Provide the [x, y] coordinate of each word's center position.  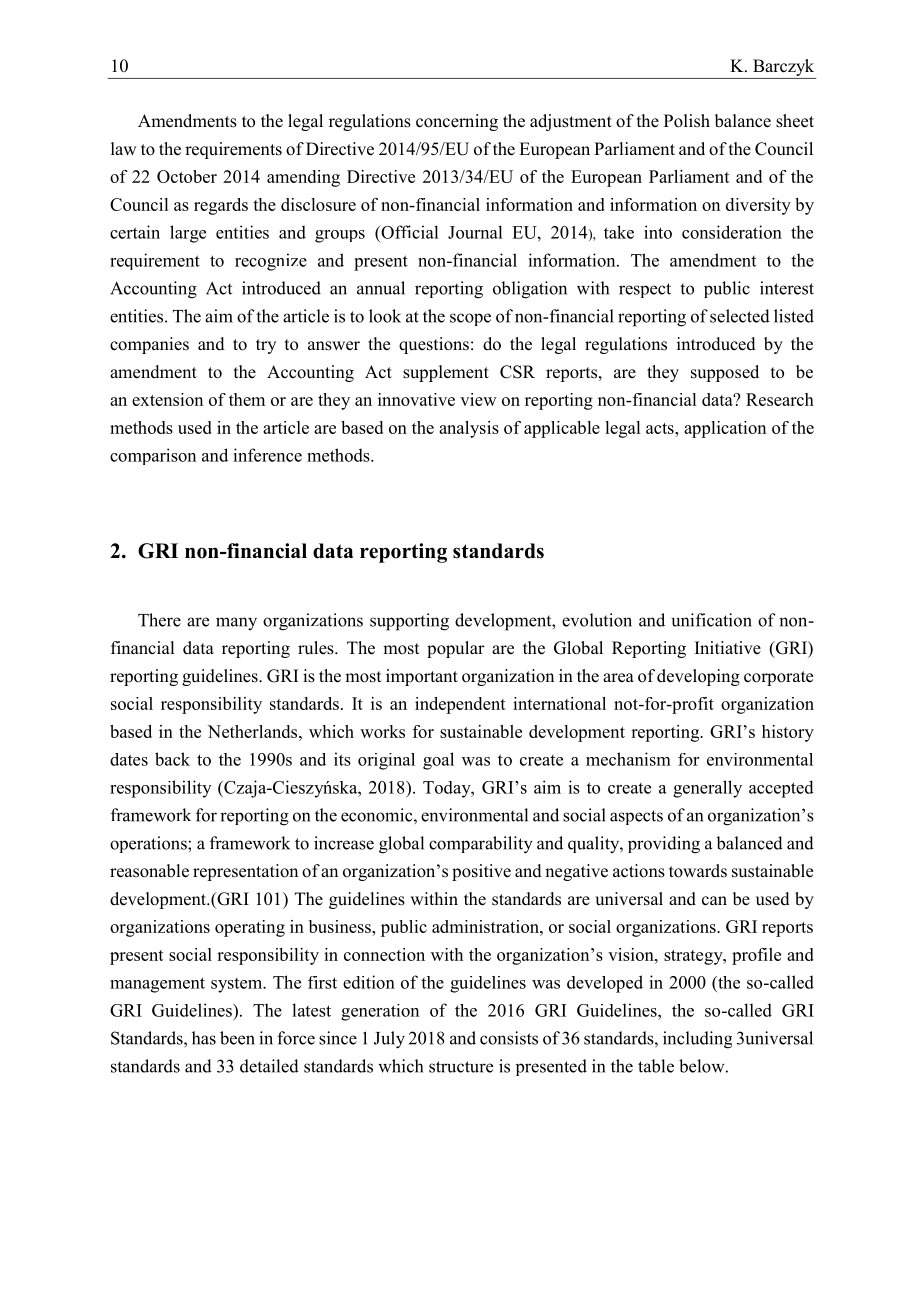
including [697, 1040]
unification [711, 620]
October [187, 176]
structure [461, 1067]
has [204, 1038]
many [236, 624]
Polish [687, 121]
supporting [409, 622]
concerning [457, 122]
